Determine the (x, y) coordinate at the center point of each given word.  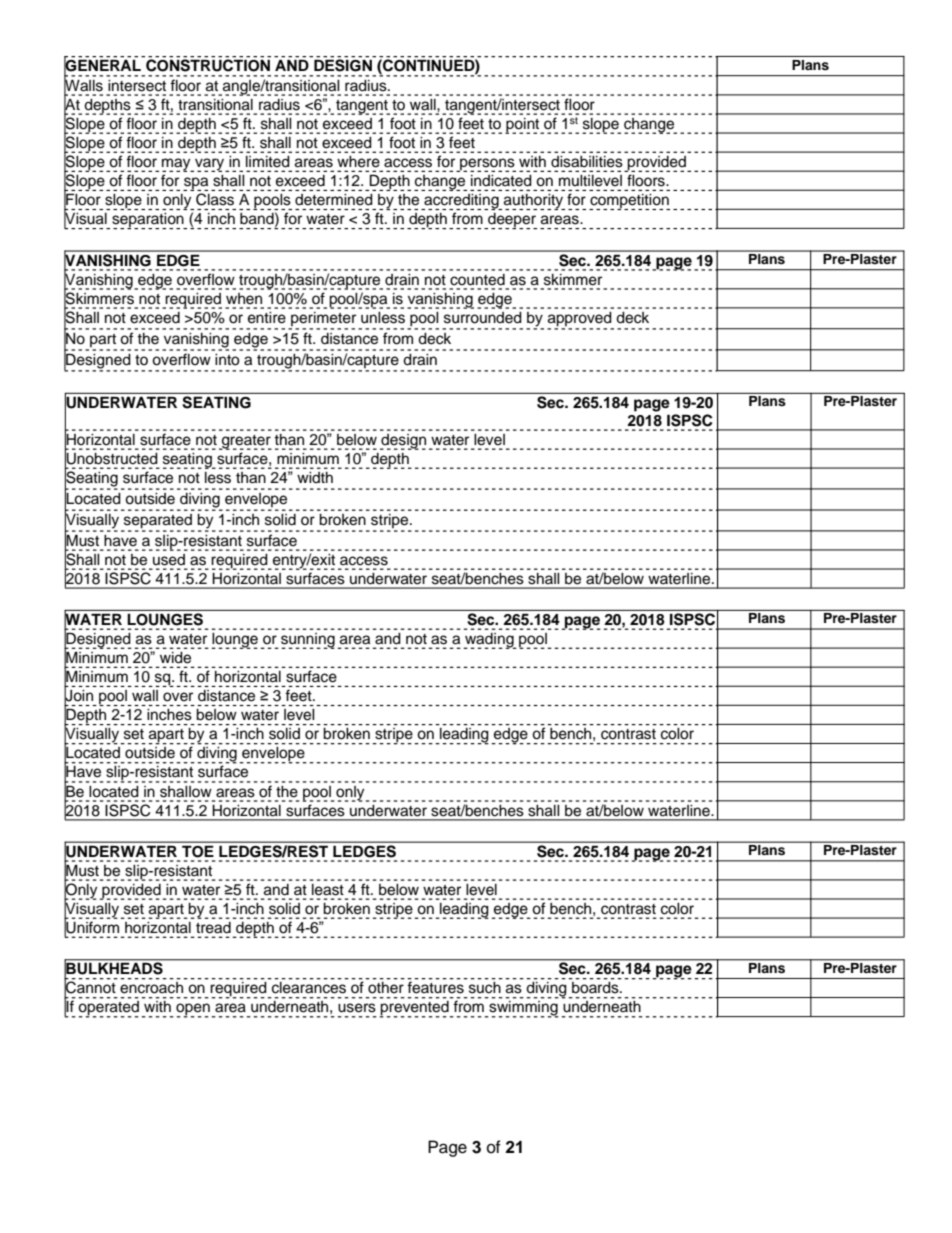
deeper (511, 221)
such (485, 987)
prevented (415, 1009)
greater (245, 442)
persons (487, 165)
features (436, 987)
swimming (523, 1009)
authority (534, 202)
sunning (308, 641)
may (177, 165)
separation (149, 221)
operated (108, 1009)
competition (629, 202)
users (357, 1008)
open (193, 1010)
